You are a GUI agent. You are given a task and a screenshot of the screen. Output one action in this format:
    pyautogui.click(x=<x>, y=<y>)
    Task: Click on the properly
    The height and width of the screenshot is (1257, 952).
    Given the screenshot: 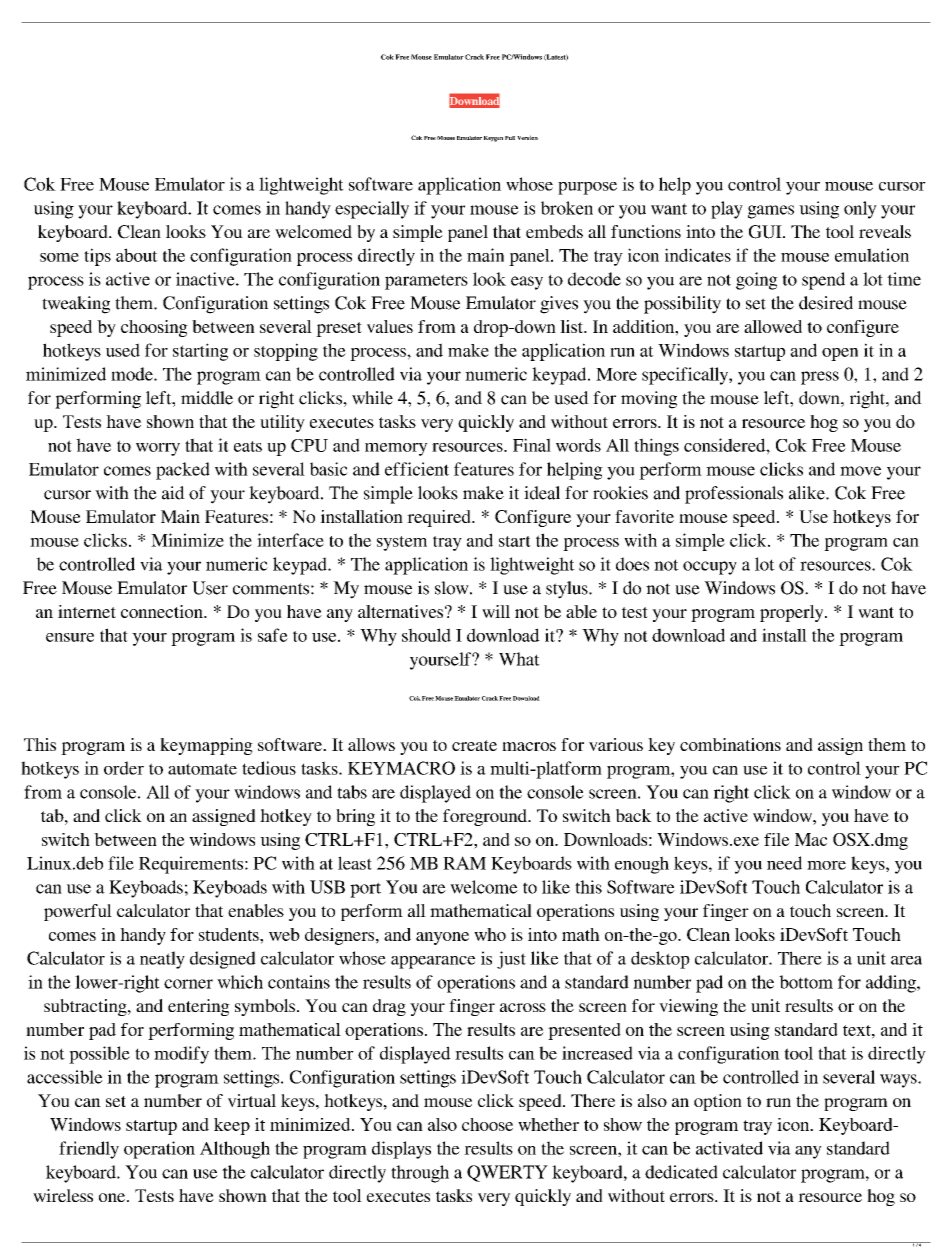 What is the action you would take?
    pyautogui.click(x=793, y=613)
